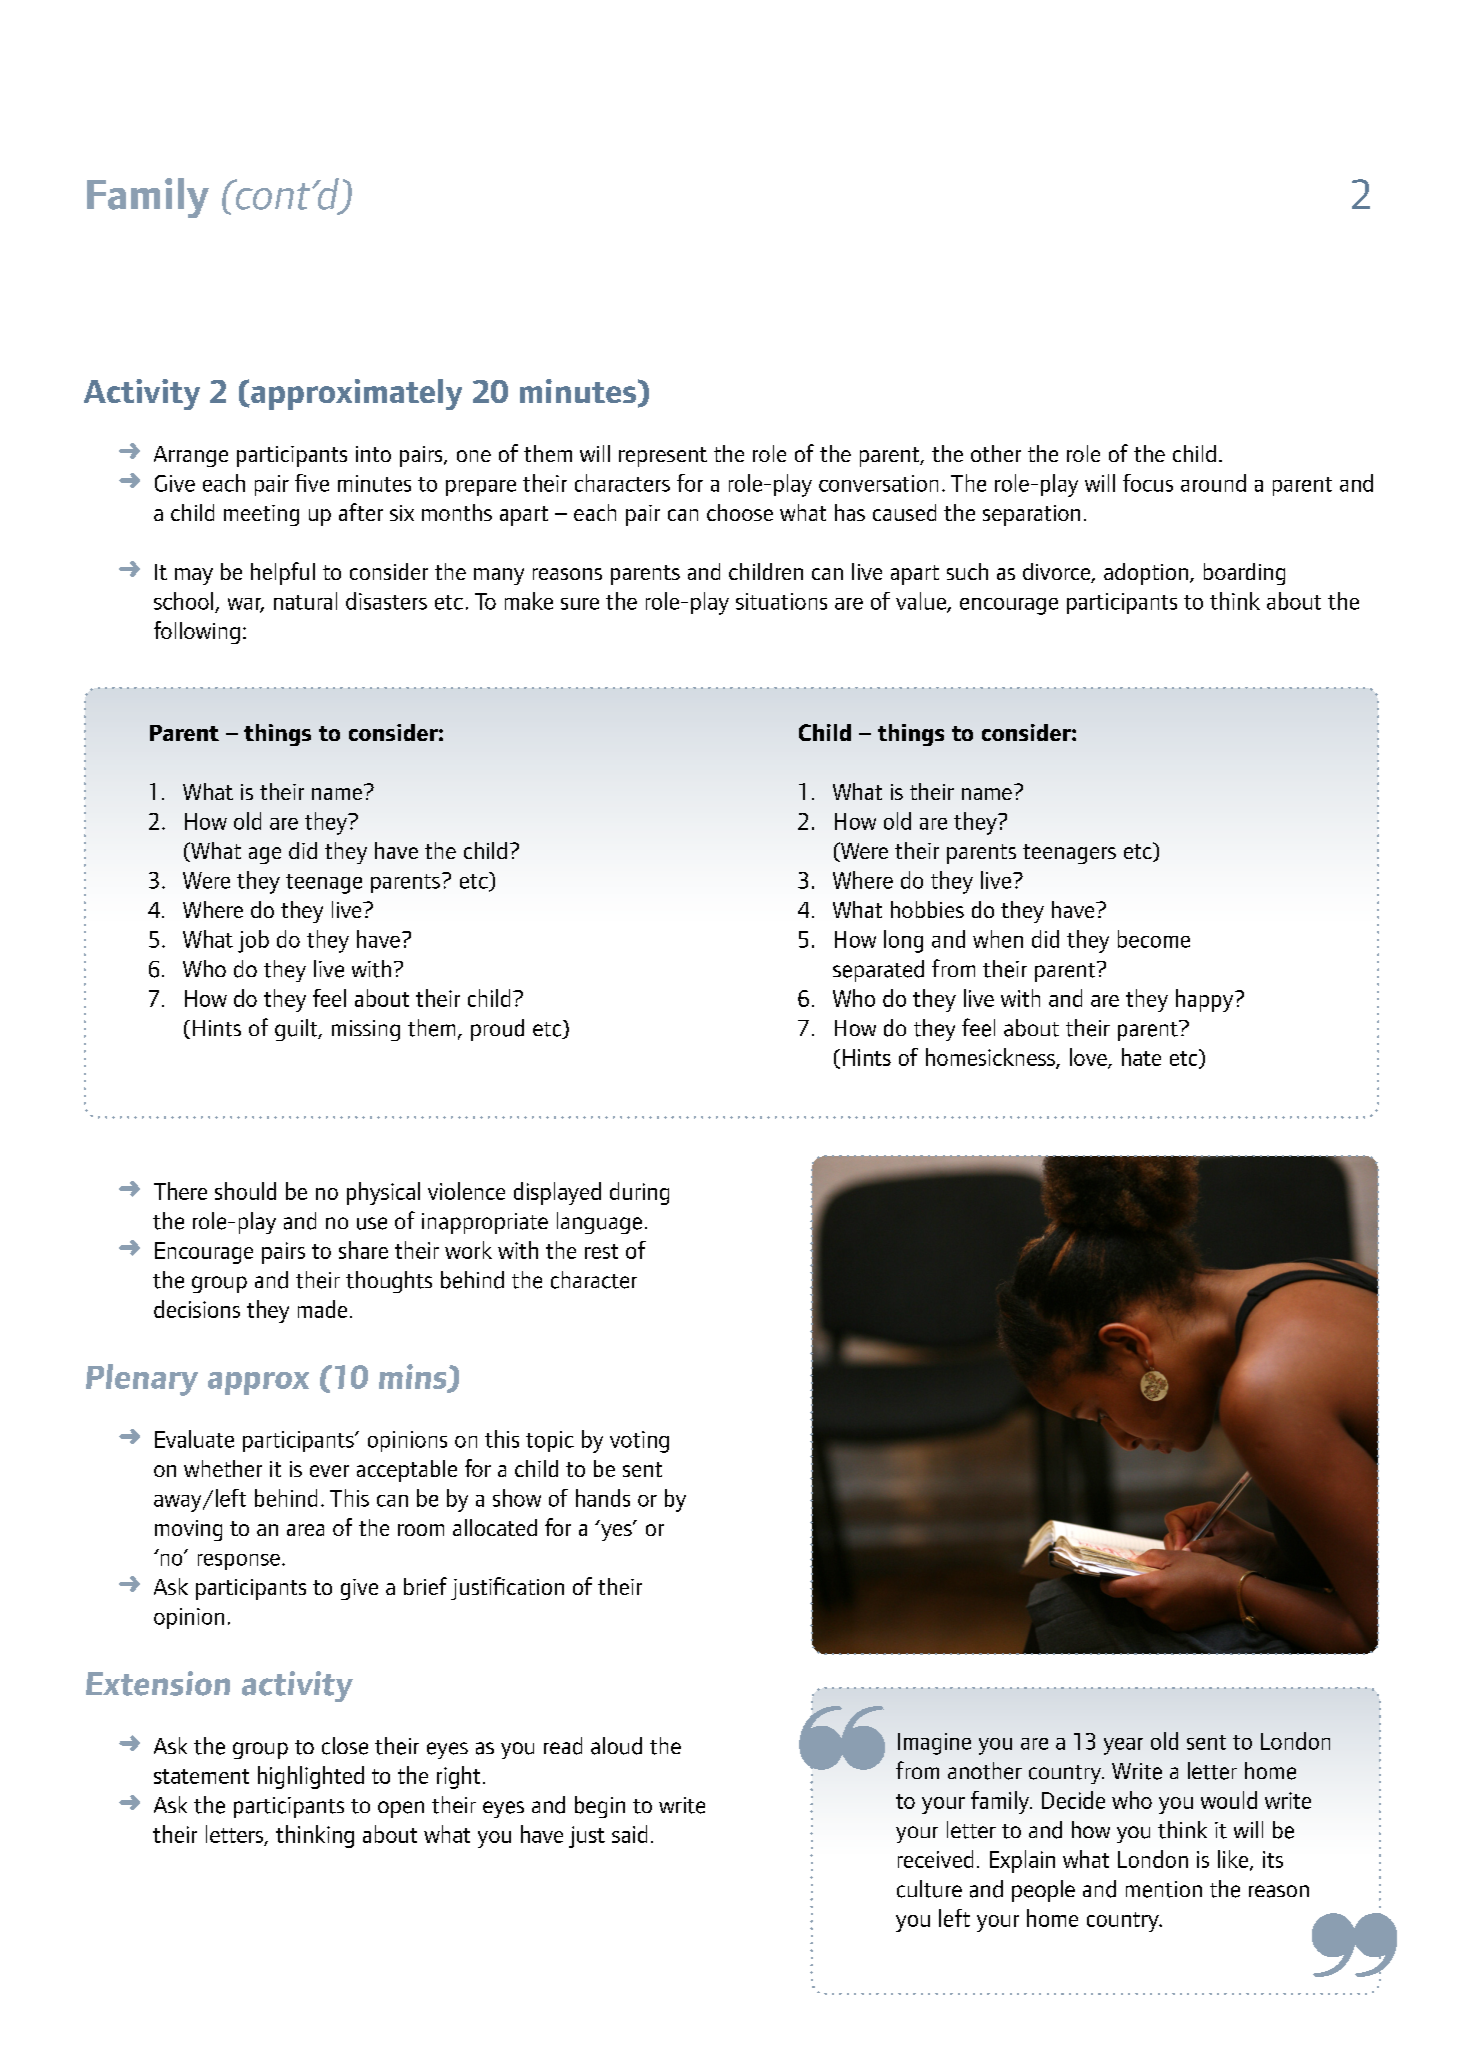 Image resolution: width=1463 pixels, height=2070 pixels. What do you see at coordinates (740, 512) in the document?
I see `choose` at bounding box center [740, 512].
